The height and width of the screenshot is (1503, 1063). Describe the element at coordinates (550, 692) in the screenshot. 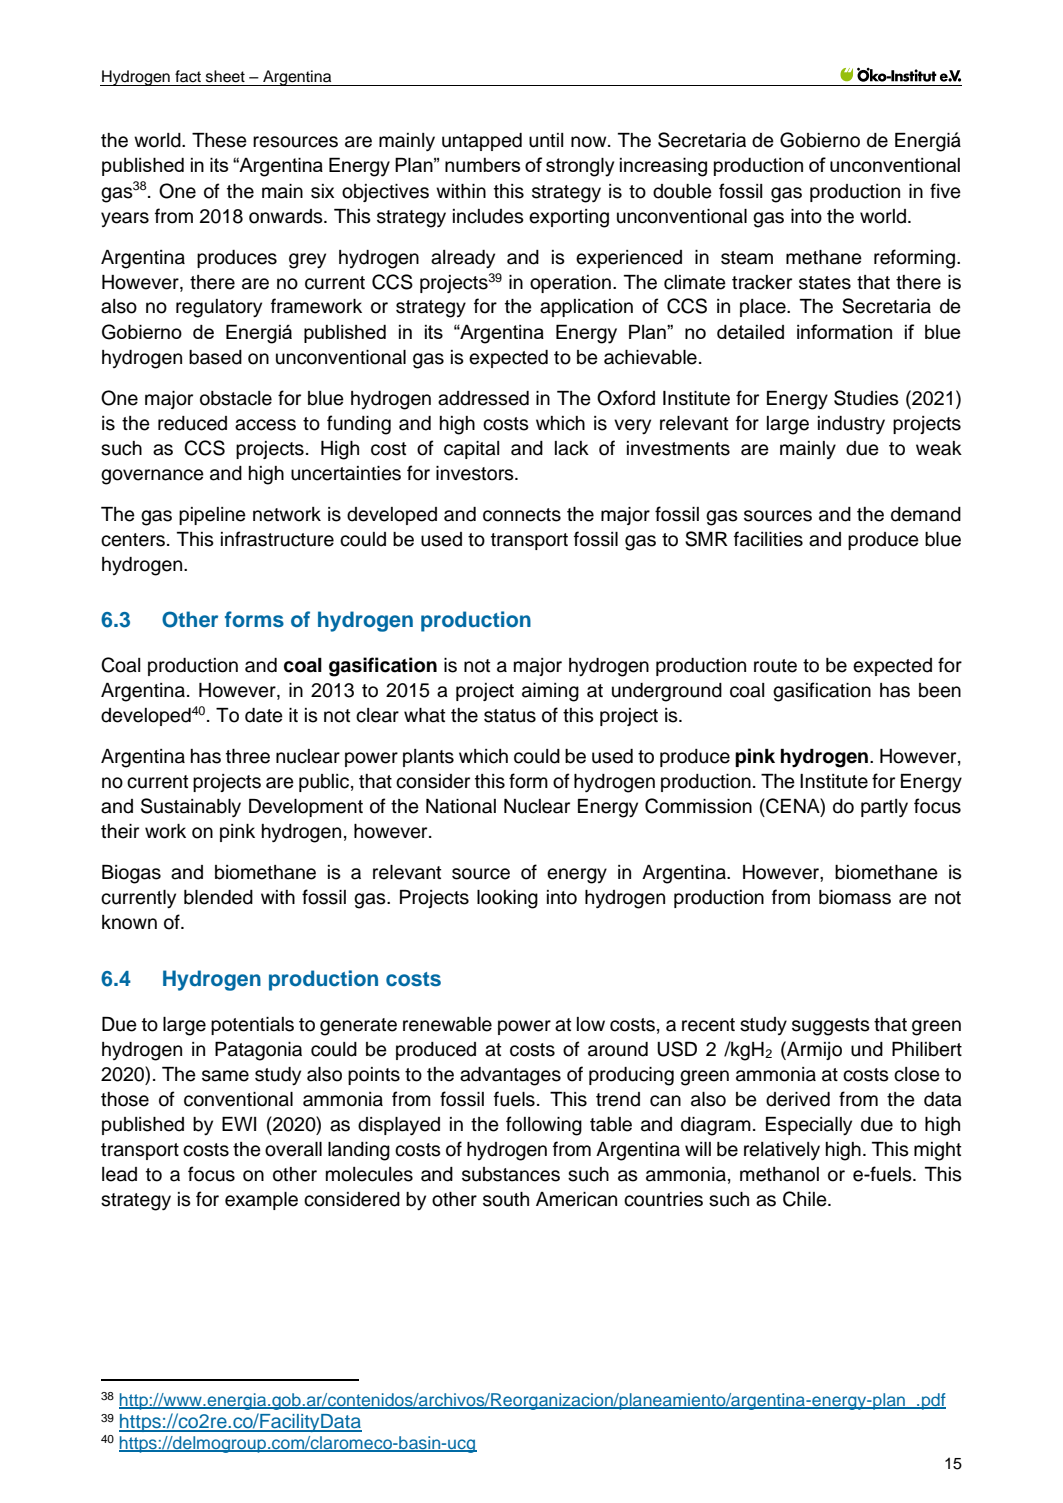

I see `aiming` at that location.
